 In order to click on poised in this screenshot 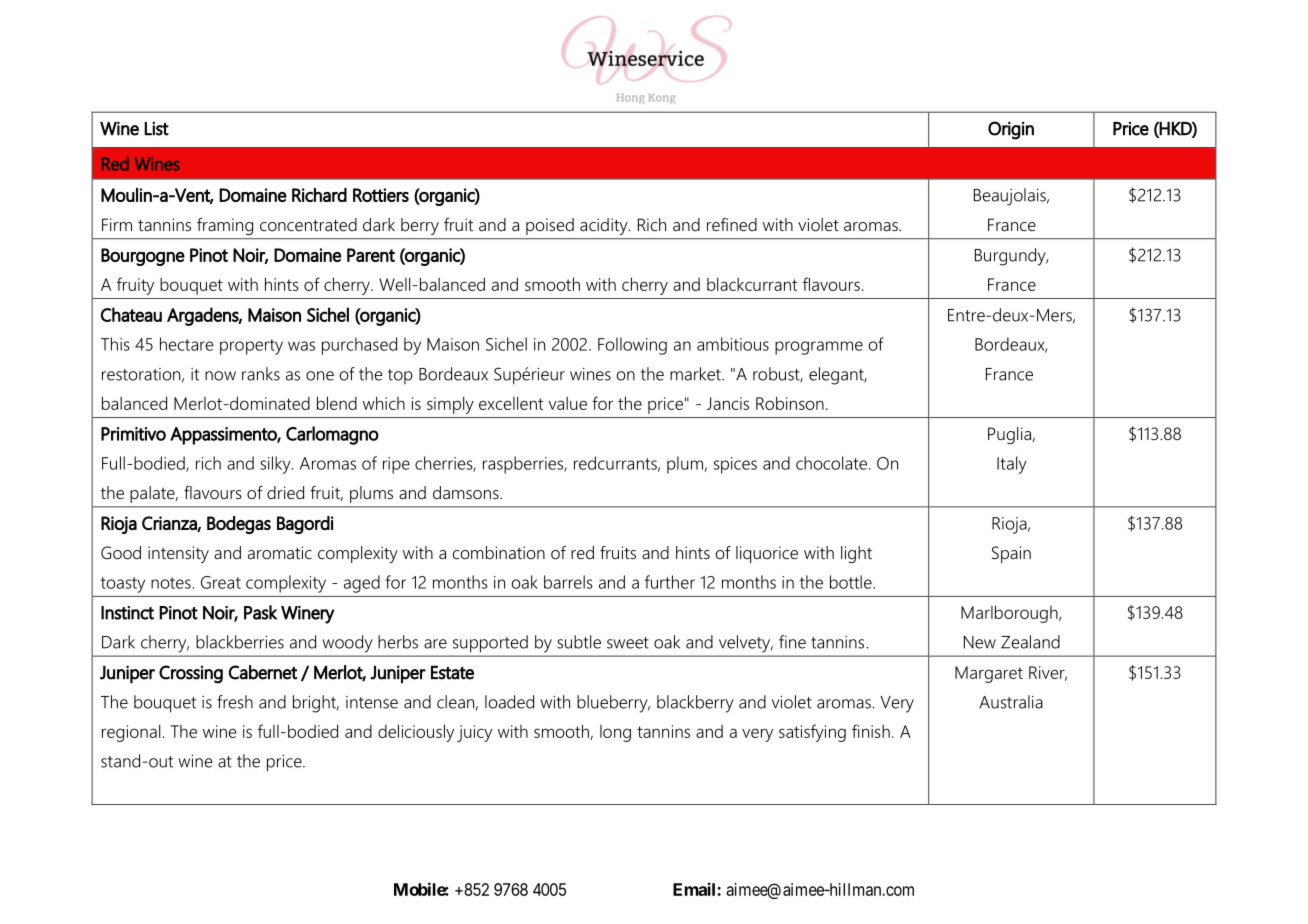, I will do `click(550, 226)`.
